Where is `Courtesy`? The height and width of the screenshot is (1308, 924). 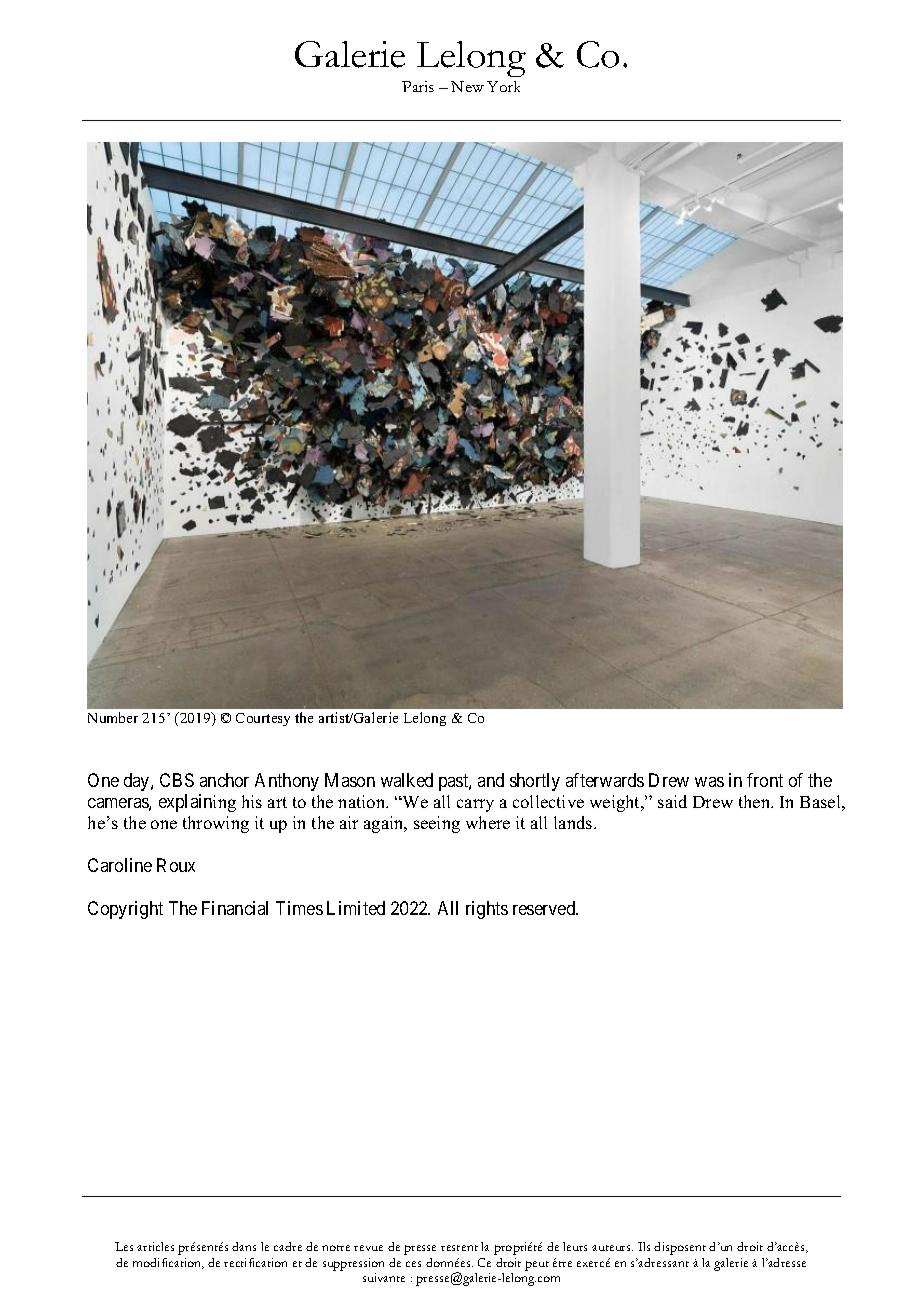 Courtesy is located at coordinates (263, 719).
